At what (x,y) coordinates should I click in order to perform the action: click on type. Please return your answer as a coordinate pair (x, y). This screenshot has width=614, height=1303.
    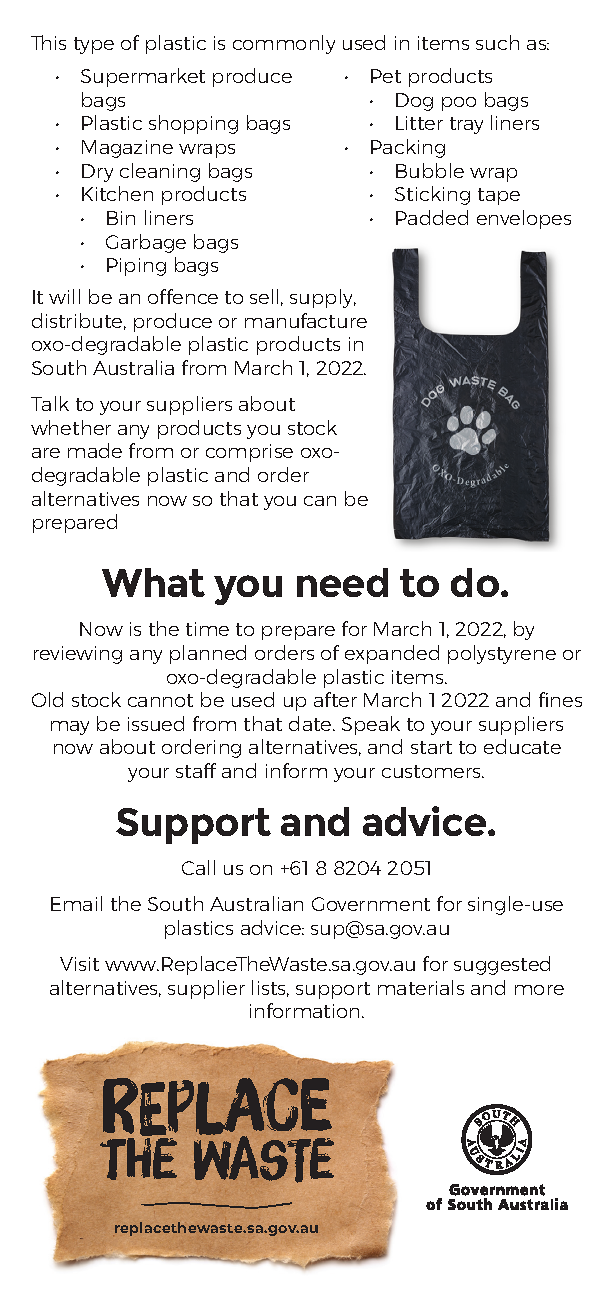
    Looking at the image, I should click on (94, 45).
